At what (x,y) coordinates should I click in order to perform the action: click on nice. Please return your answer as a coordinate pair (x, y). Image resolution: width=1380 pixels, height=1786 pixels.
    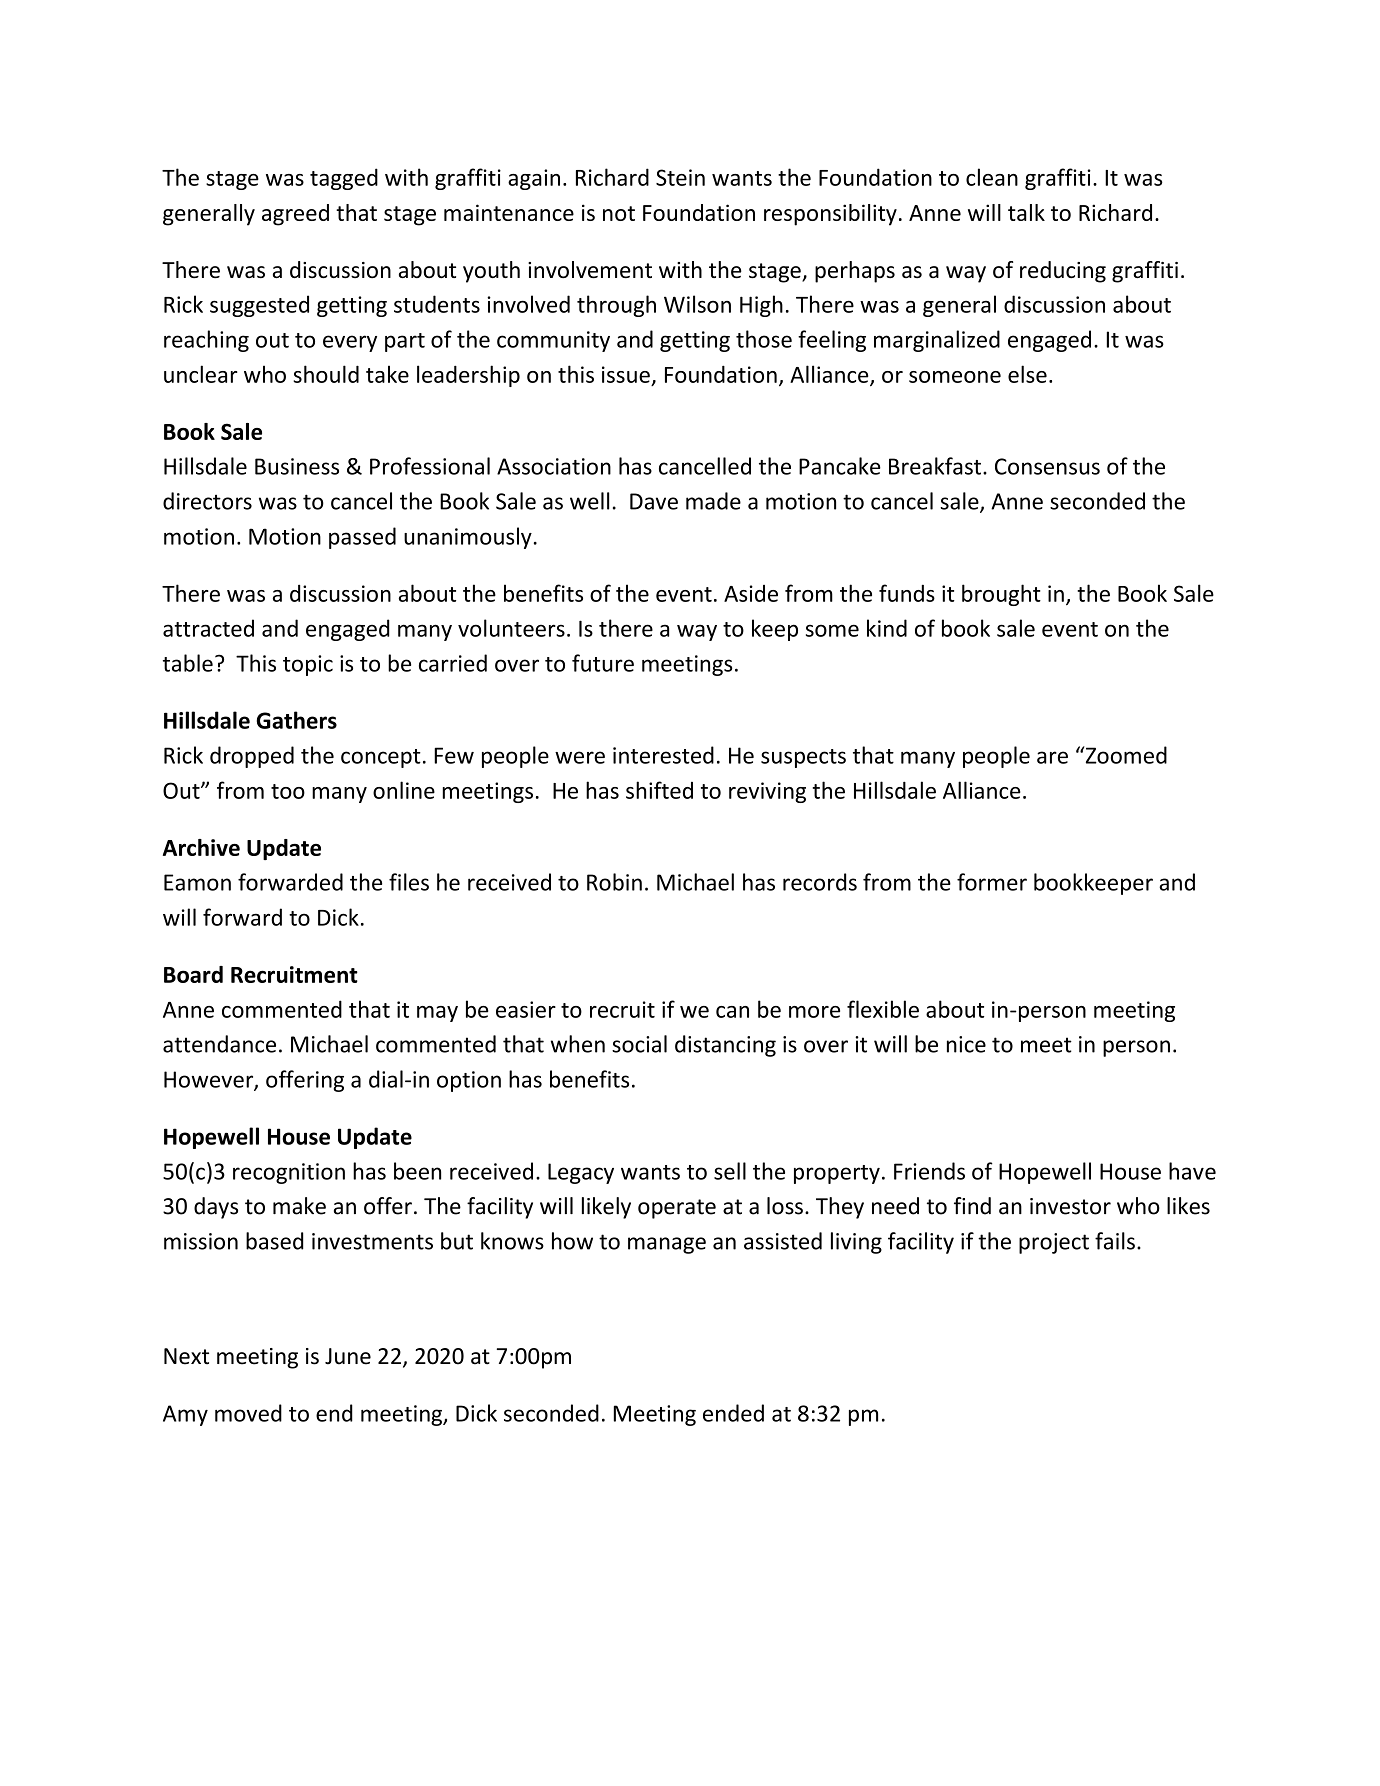
    Looking at the image, I should click on (966, 1044).
